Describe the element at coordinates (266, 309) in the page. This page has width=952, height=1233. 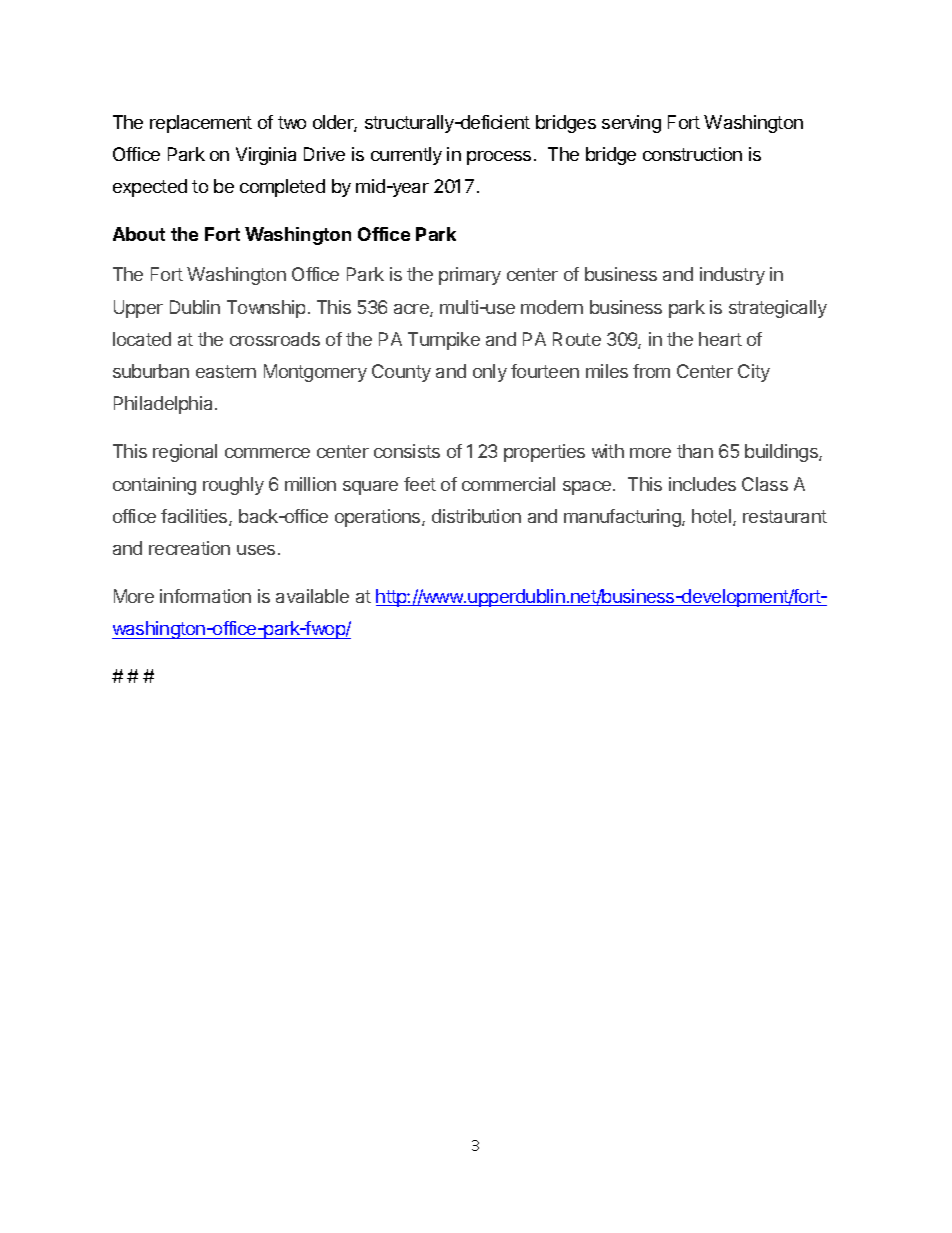
I see `Township` at that location.
